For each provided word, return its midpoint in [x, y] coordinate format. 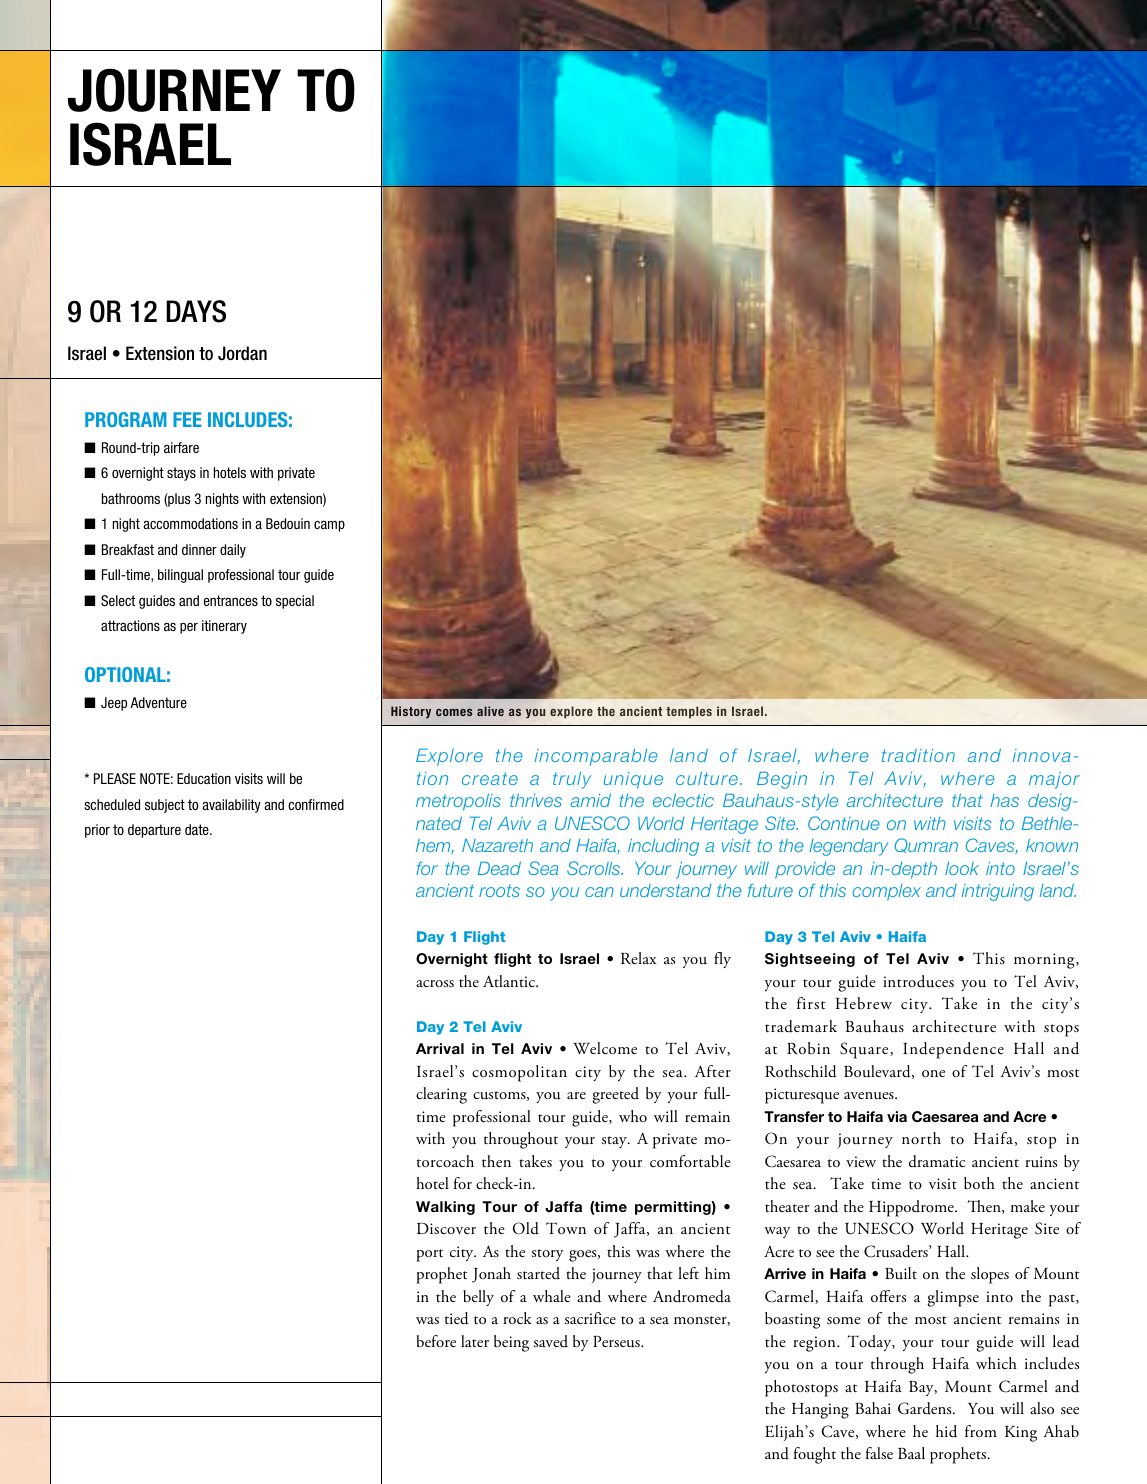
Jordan [242, 353]
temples [689, 712]
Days [196, 311]
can [599, 892]
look [962, 868]
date [198, 829]
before [436, 1341]
